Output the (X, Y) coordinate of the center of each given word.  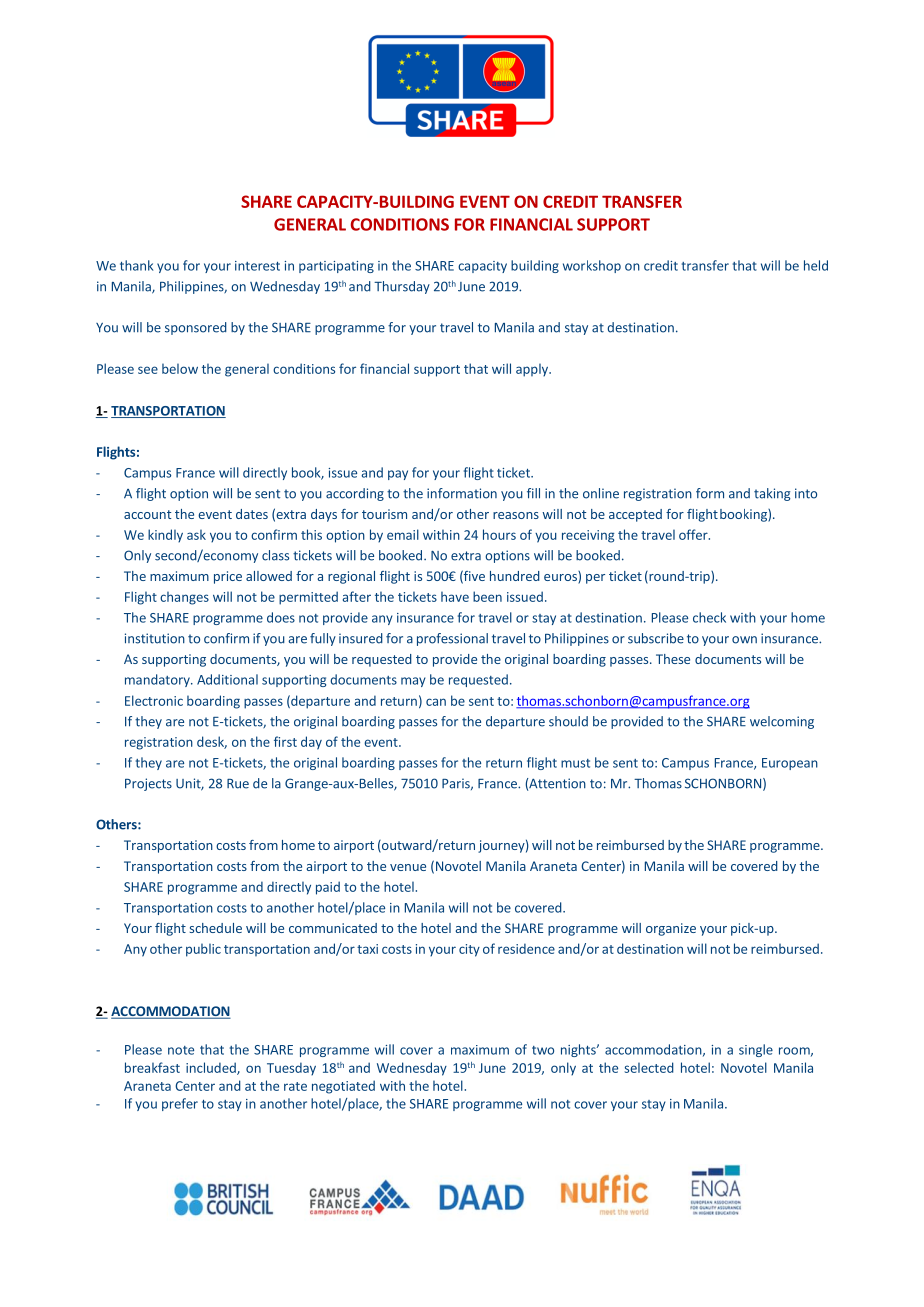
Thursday (402, 287)
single (756, 1050)
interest (257, 266)
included (212, 1068)
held (816, 265)
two (543, 1050)
